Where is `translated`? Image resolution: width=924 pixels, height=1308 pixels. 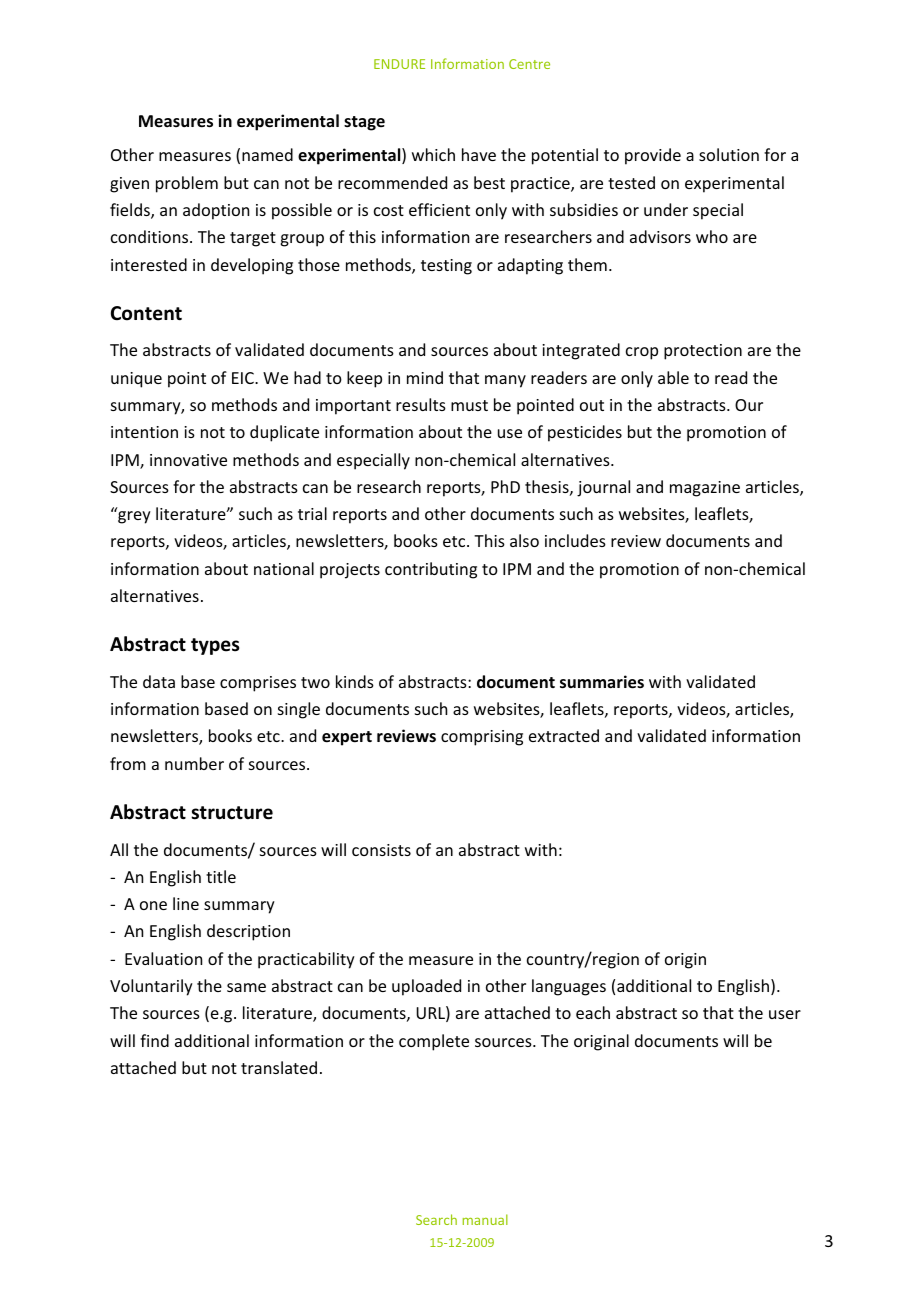 translated is located at coordinates (279, 1067).
